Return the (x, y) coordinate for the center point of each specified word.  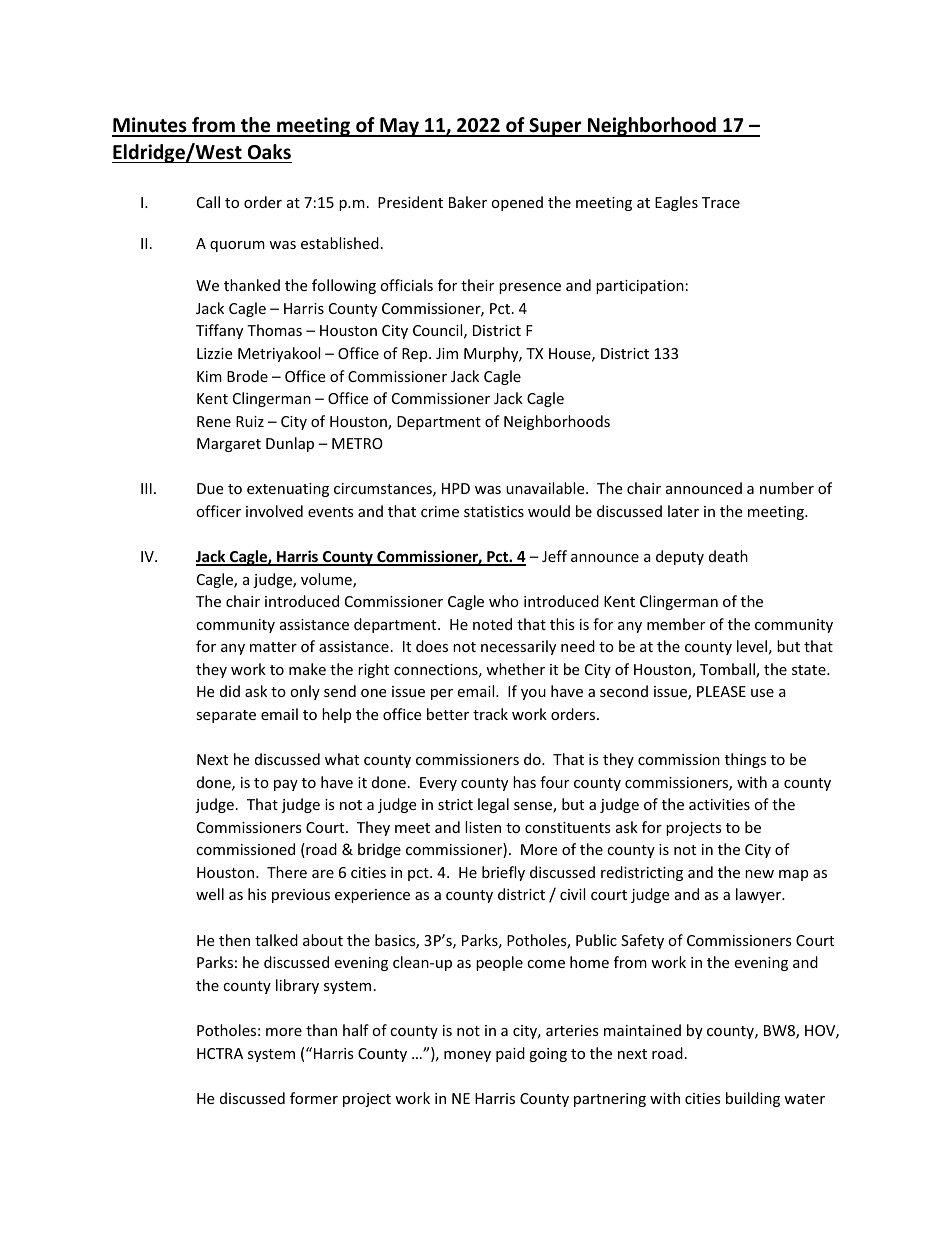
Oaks (269, 152)
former (314, 1098)
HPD (456, 488)
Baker (468, 202)
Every (438, 784)
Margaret (229, 445)
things (745, 760)
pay (286, 785)
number (787, 488)
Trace (721, 202)
